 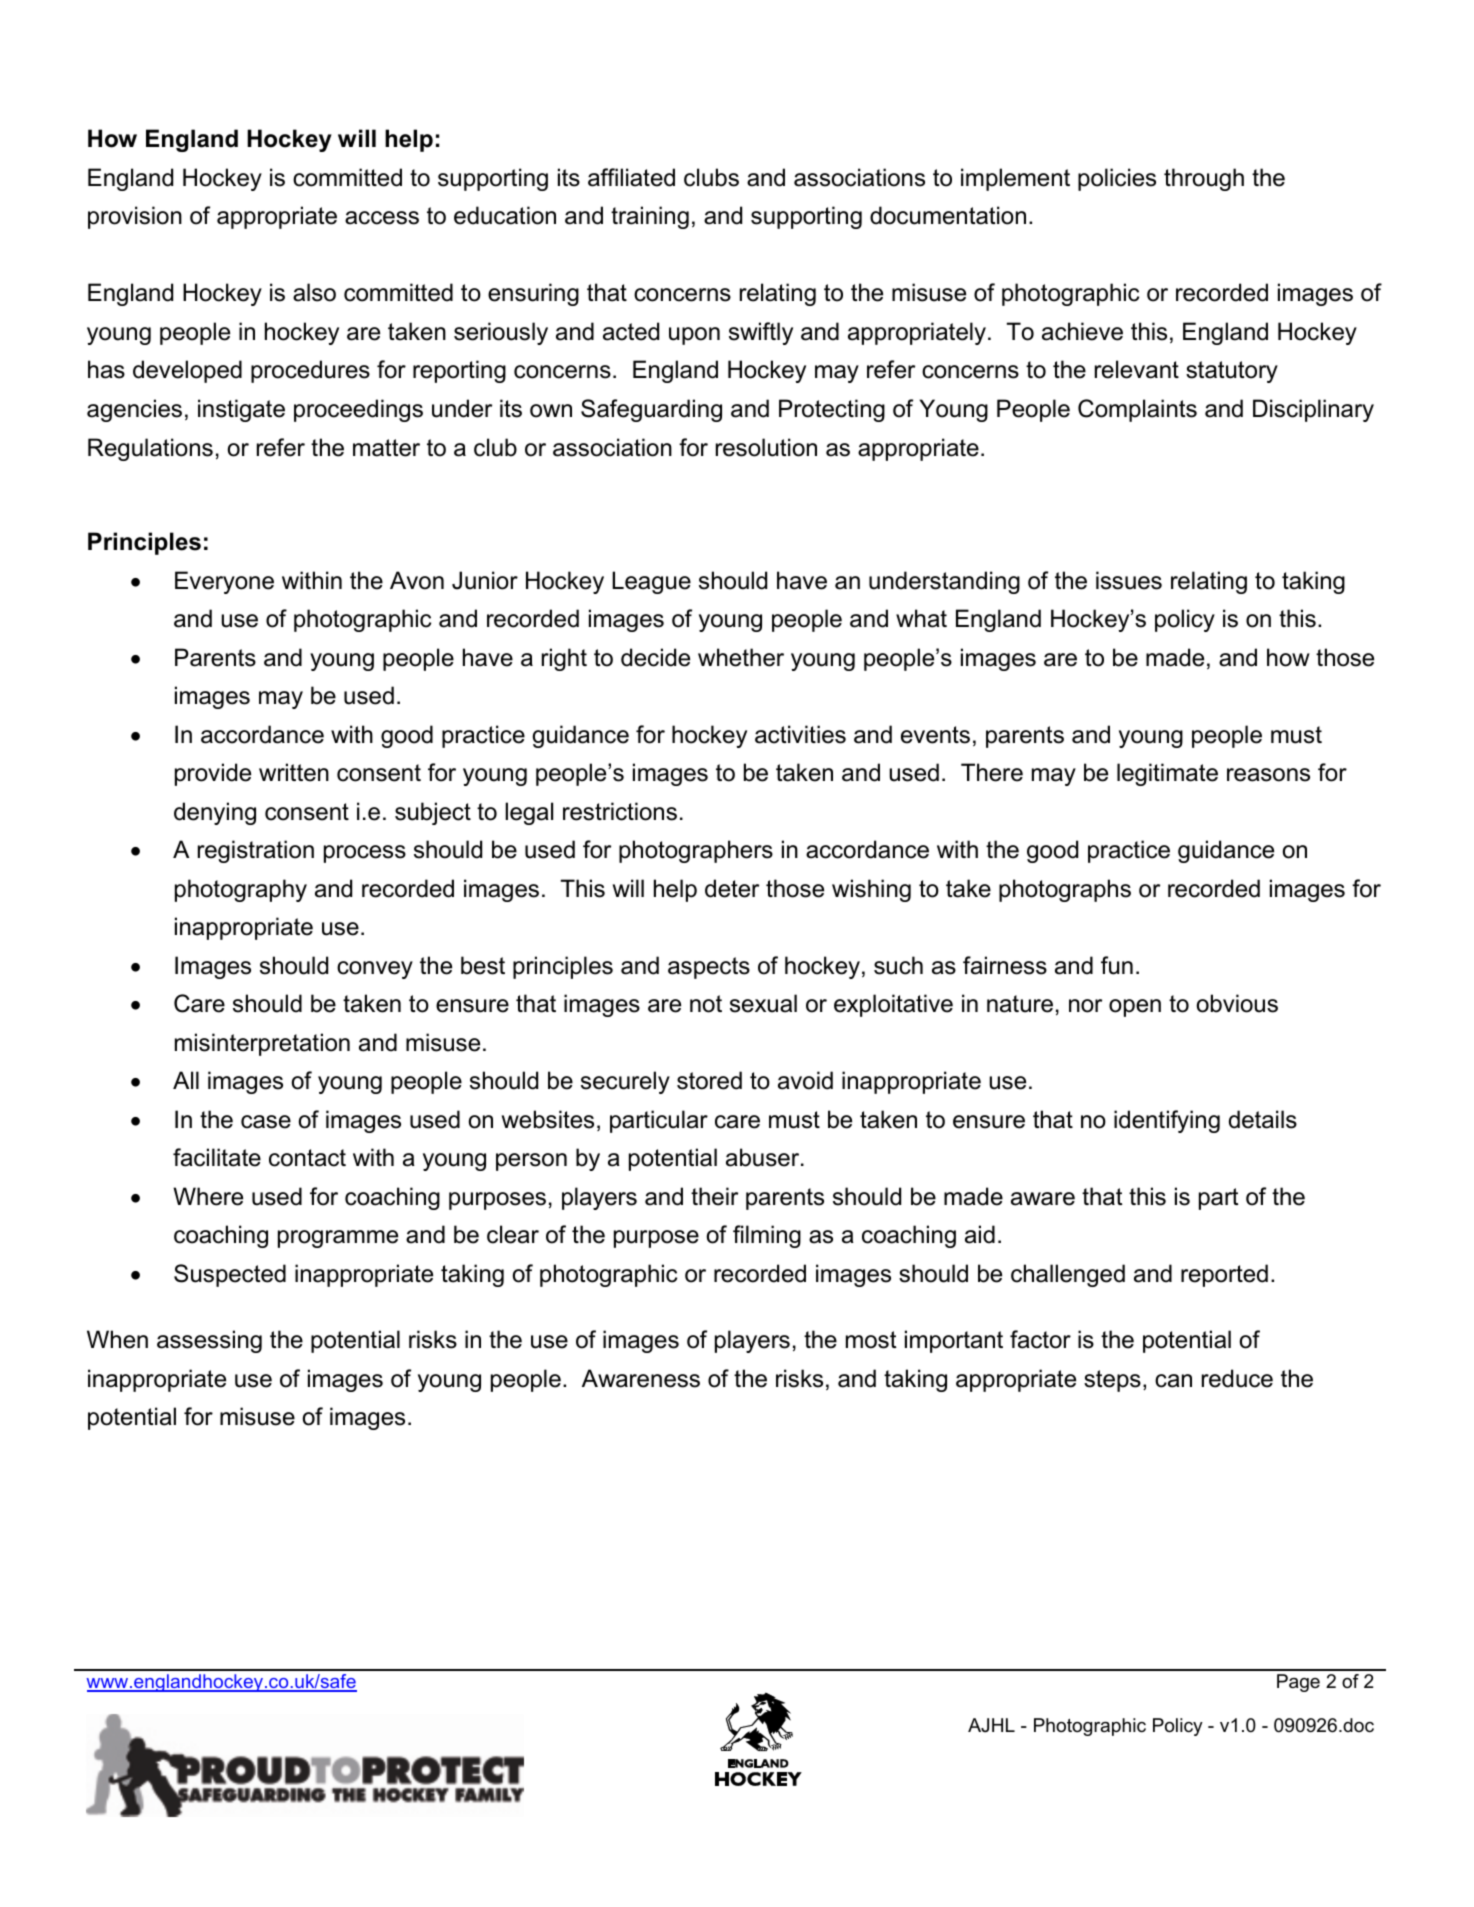 I want to click on through, so click(x=1204, y=179).
